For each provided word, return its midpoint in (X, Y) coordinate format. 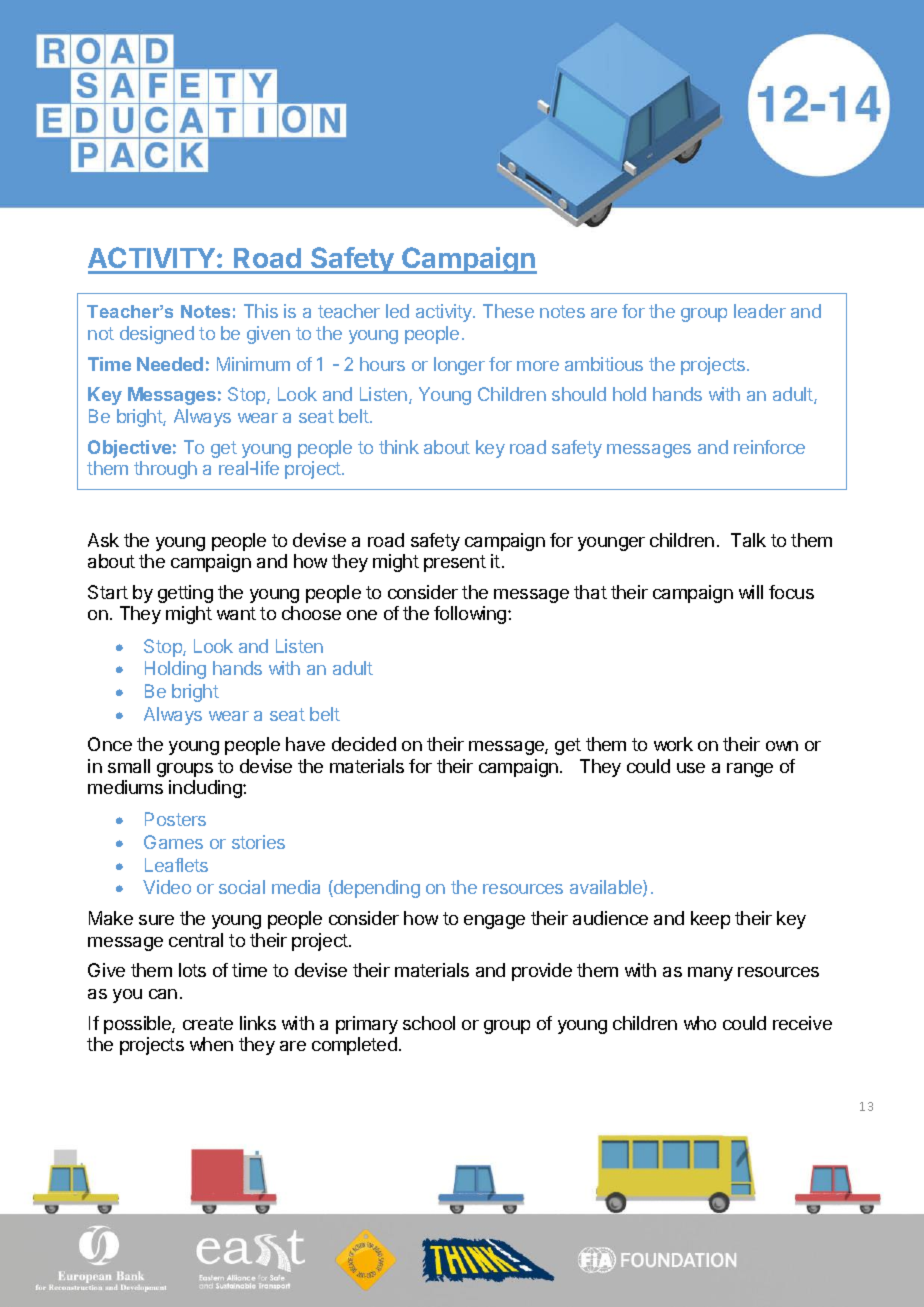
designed (157, 335)
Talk (748, 540)
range (750, 770)
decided (364, 744)
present (455, 563)
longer (459, 366)
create (208, 1023)
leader (760, 311)
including (206, 789)
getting (185, 594)
